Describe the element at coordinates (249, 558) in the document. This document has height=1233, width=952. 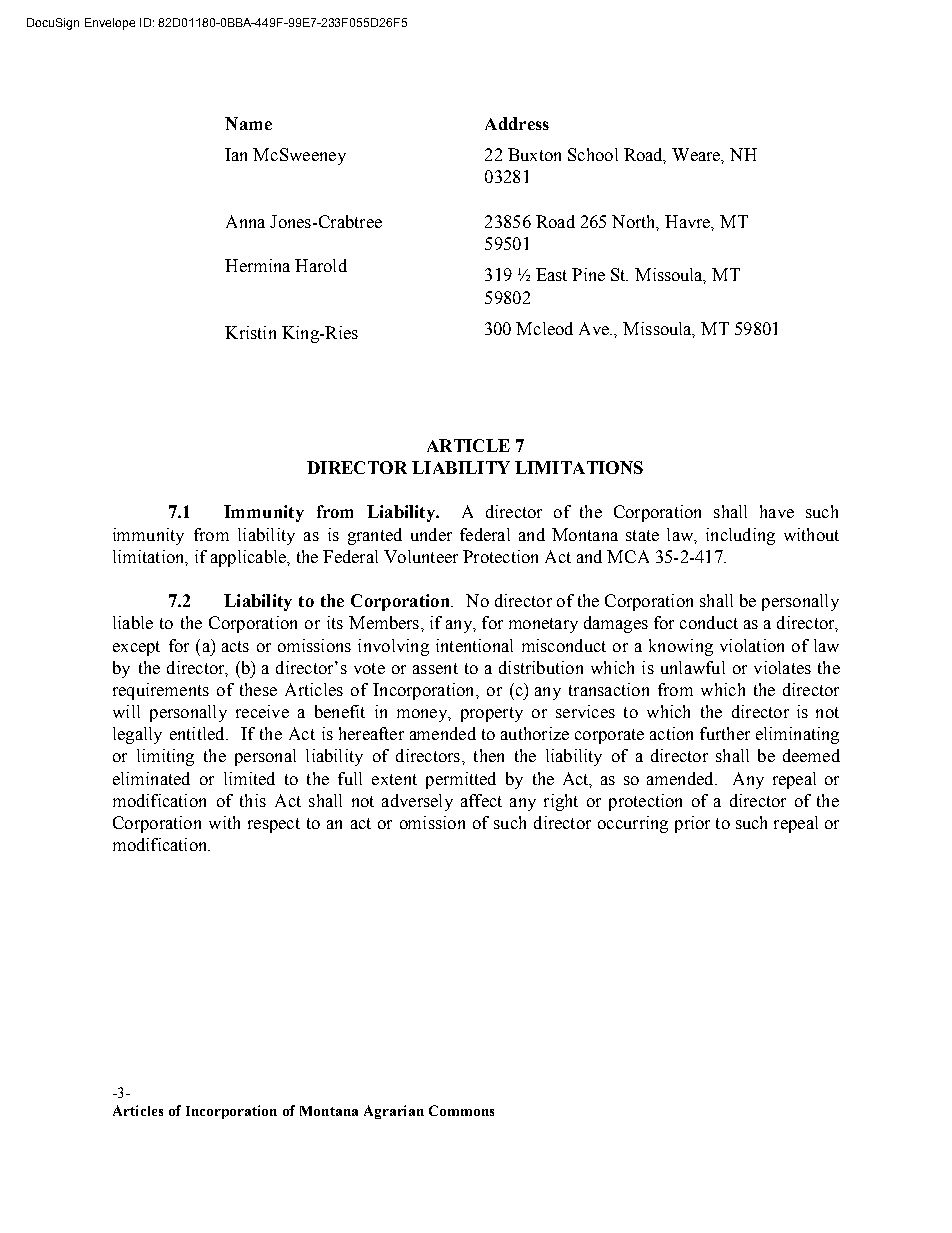
I see `applicable` at that location.
